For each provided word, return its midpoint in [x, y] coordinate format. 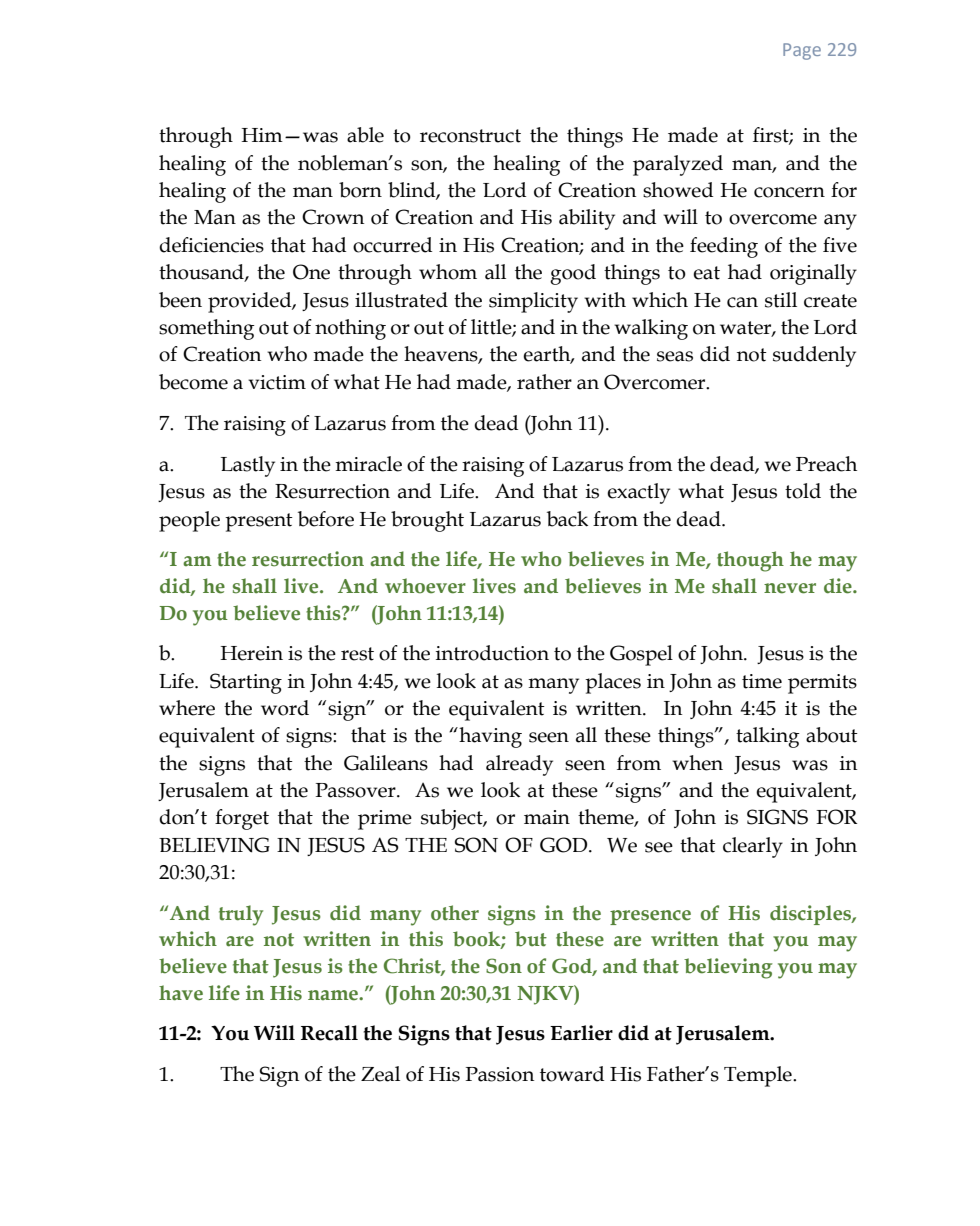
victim [277, 382]
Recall [329, 1033]
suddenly [814, 356]
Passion [499, 1074]
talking [768, 737]
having [489, 737]
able [365, 135]
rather [544, 382]
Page [802, 51]
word [285, 708]
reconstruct [470, 136]
